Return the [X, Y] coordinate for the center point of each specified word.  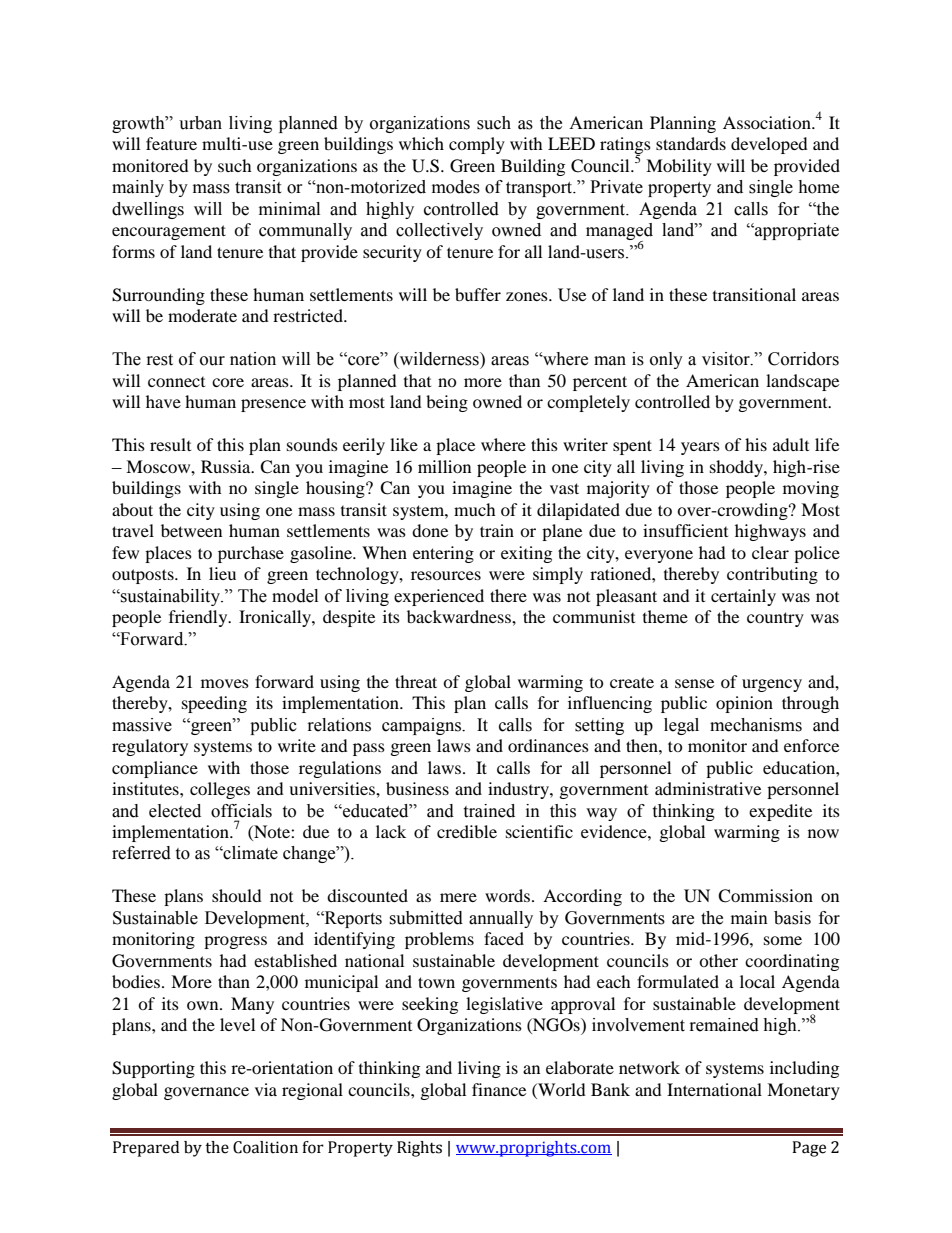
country [775, 619]
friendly [199, 618]
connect [176, 382]
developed [769, 145]
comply [477, 145]
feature [171, 143]
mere [458, 897]
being [447, 403]
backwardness [460, 616]
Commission [765, 896]
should [237, 895]
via [266, 1089]
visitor [727, 359]
